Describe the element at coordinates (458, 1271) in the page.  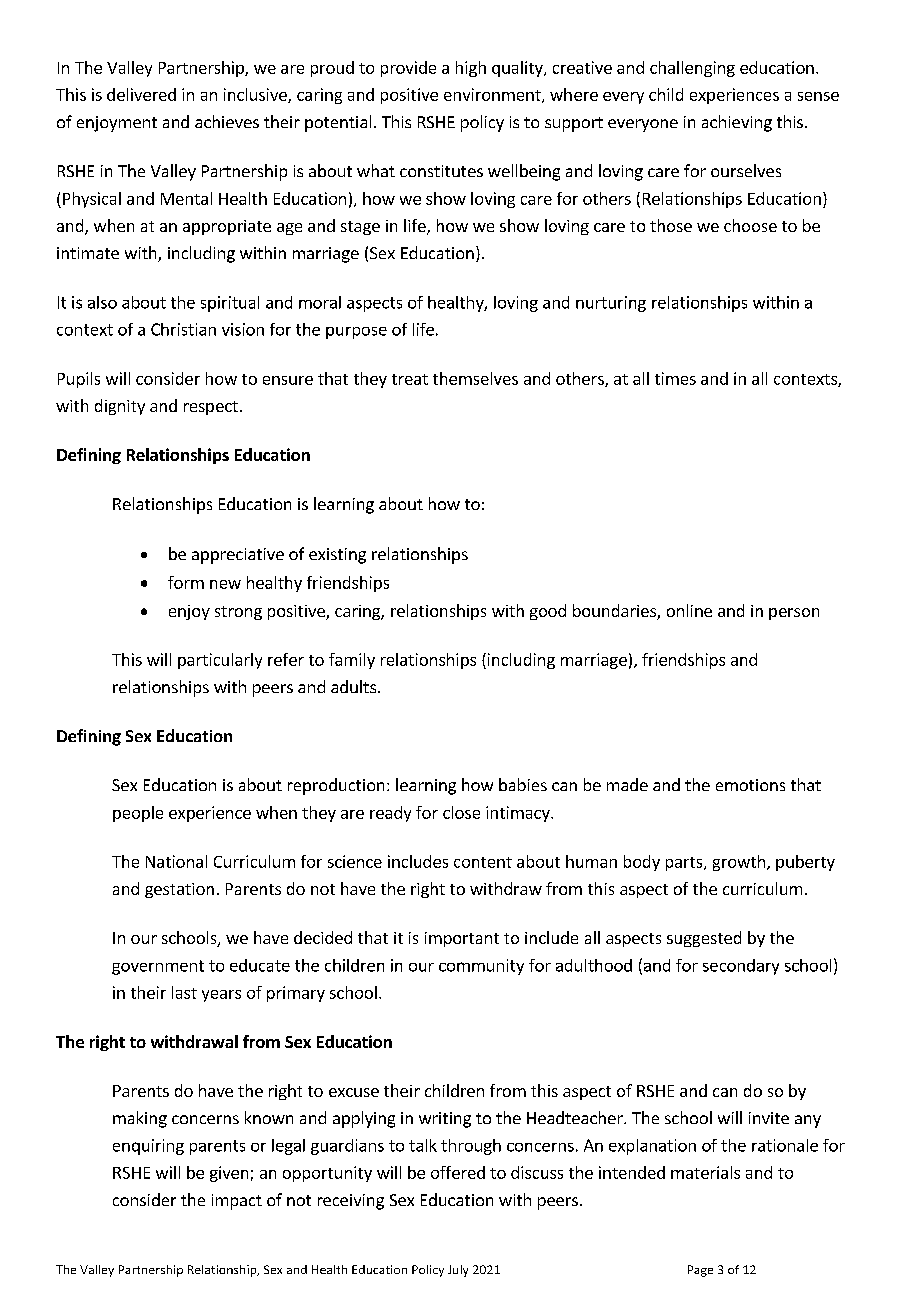
I see `July` at that location.
